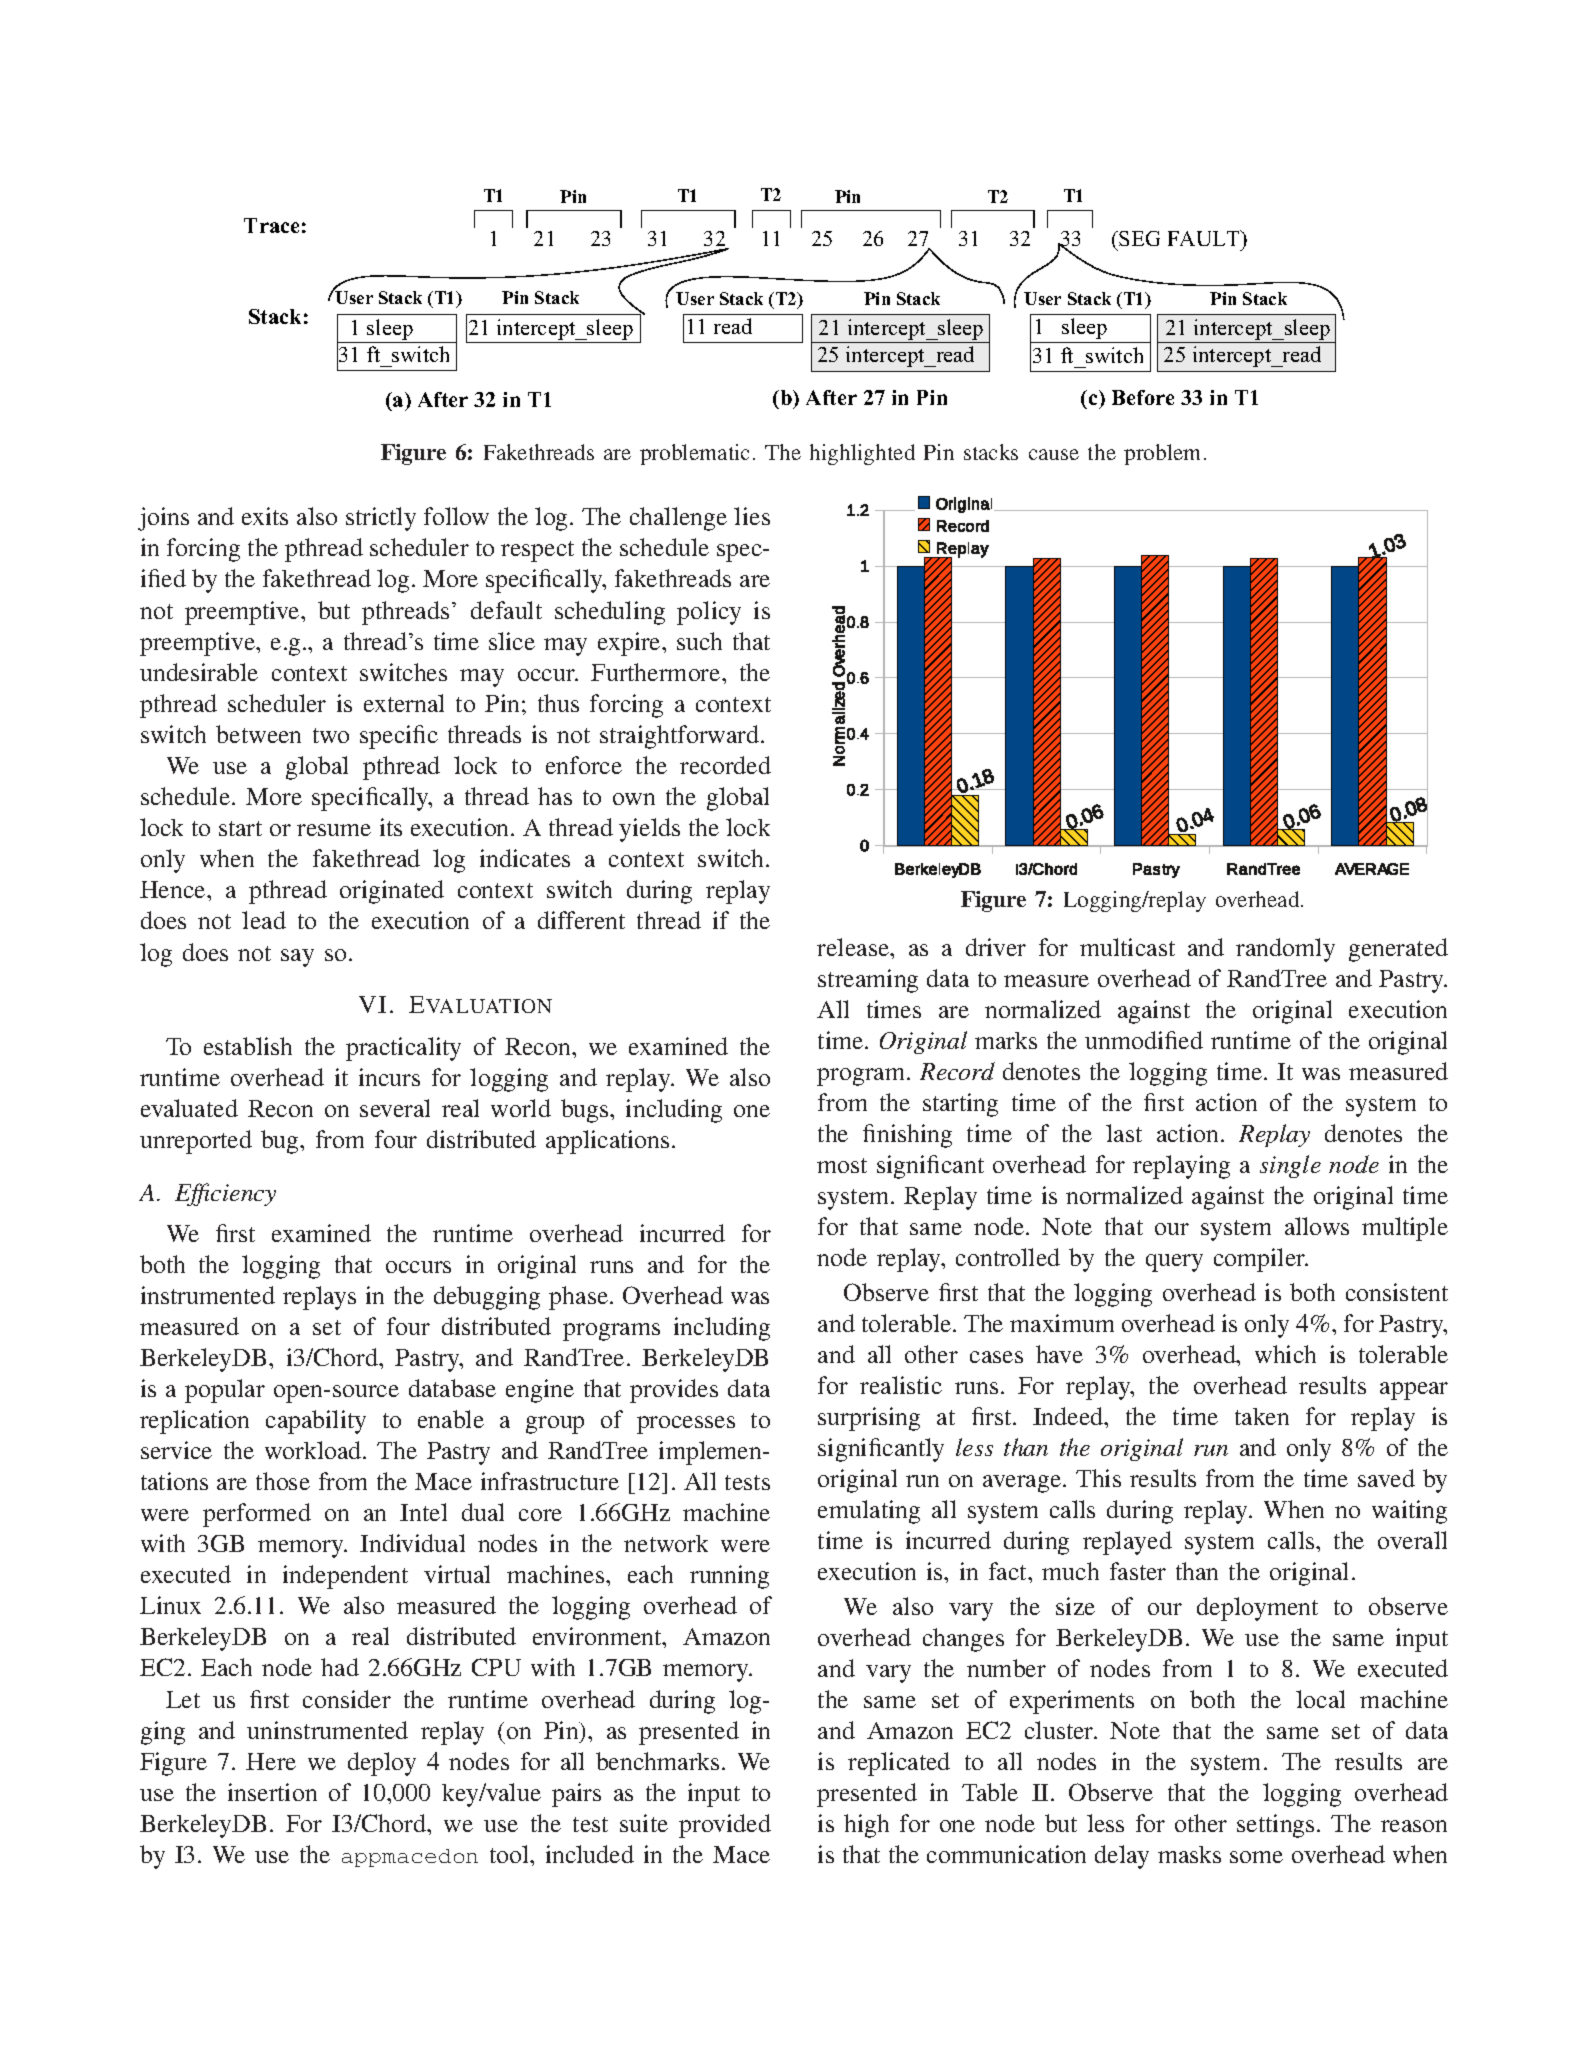  Describe the element at coordinates (1262, 1416) in the image. I see `taken` at that location.
